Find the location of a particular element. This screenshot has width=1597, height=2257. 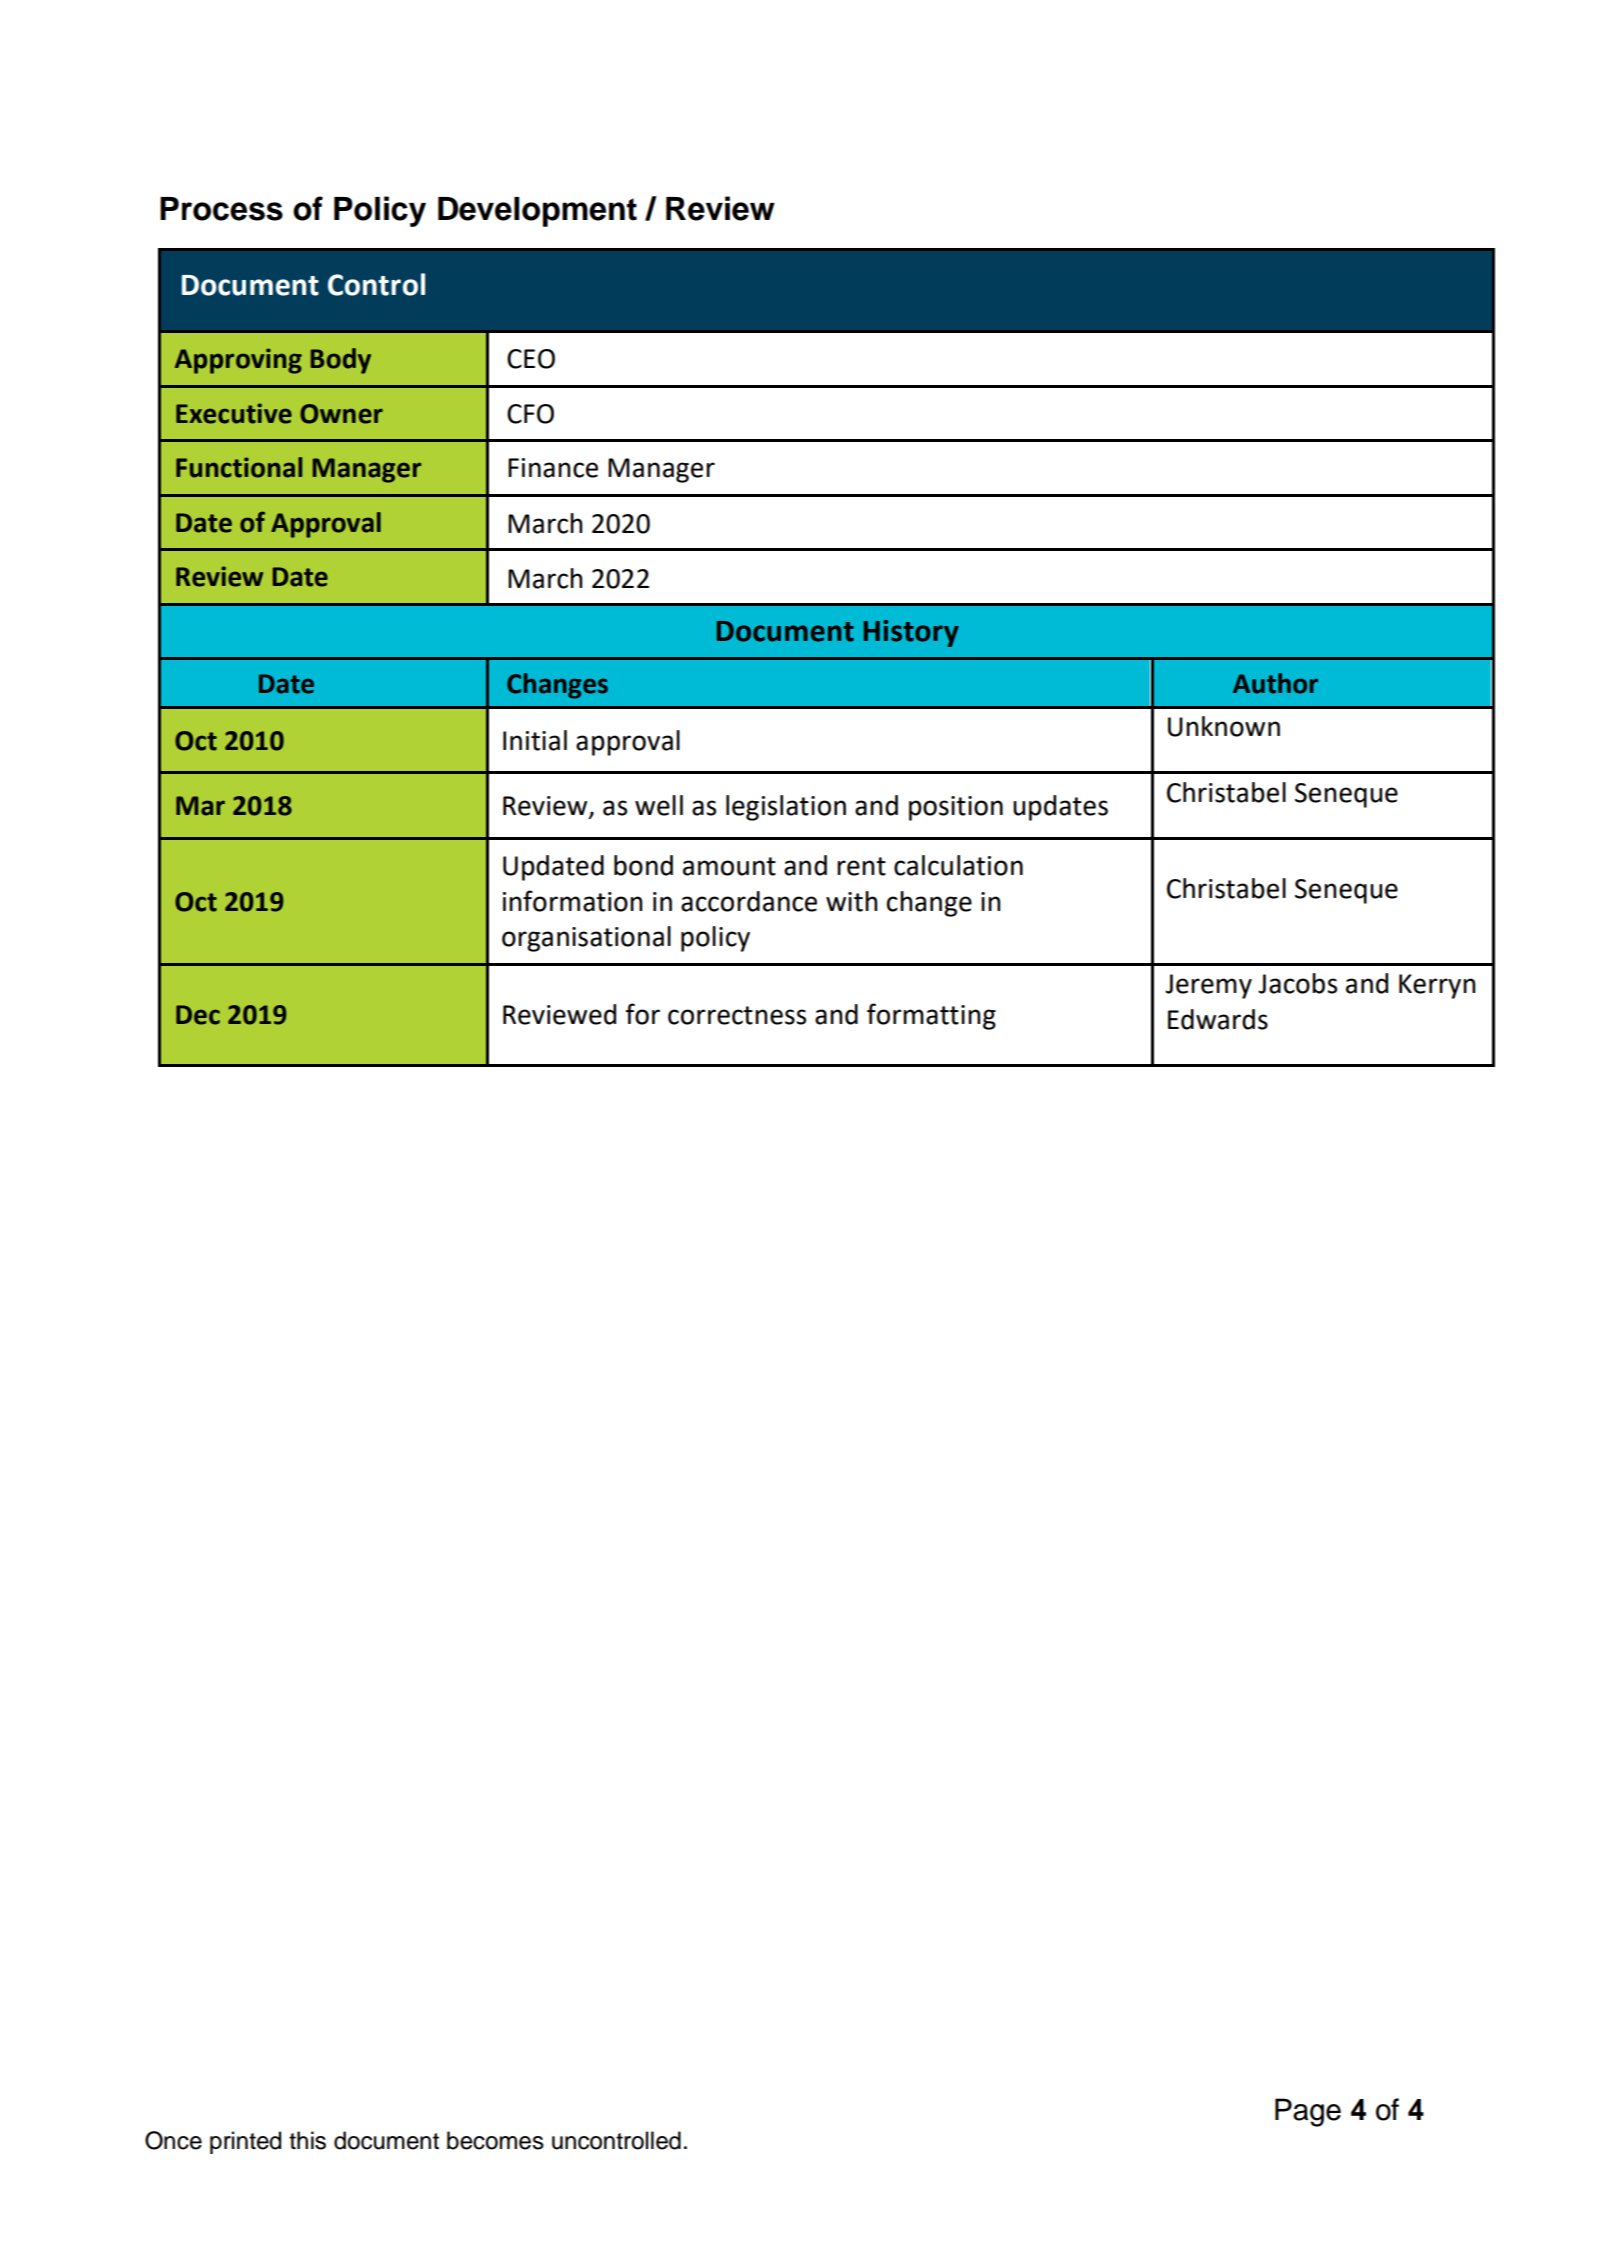

Page is located at coordinates (1308, 2112).
